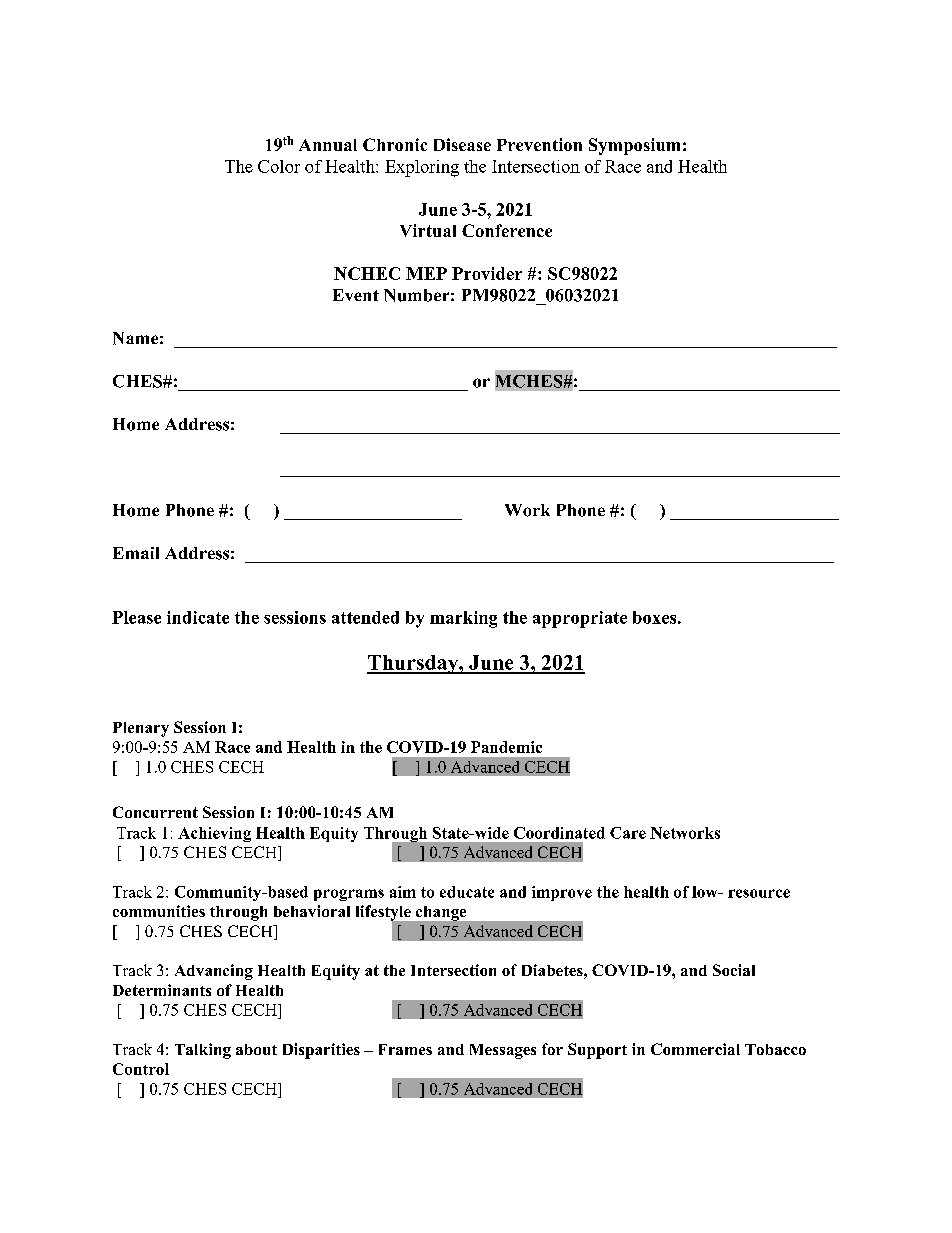 The image size is (952, 1233). I want to click on Plenary, so click(141, 729).
